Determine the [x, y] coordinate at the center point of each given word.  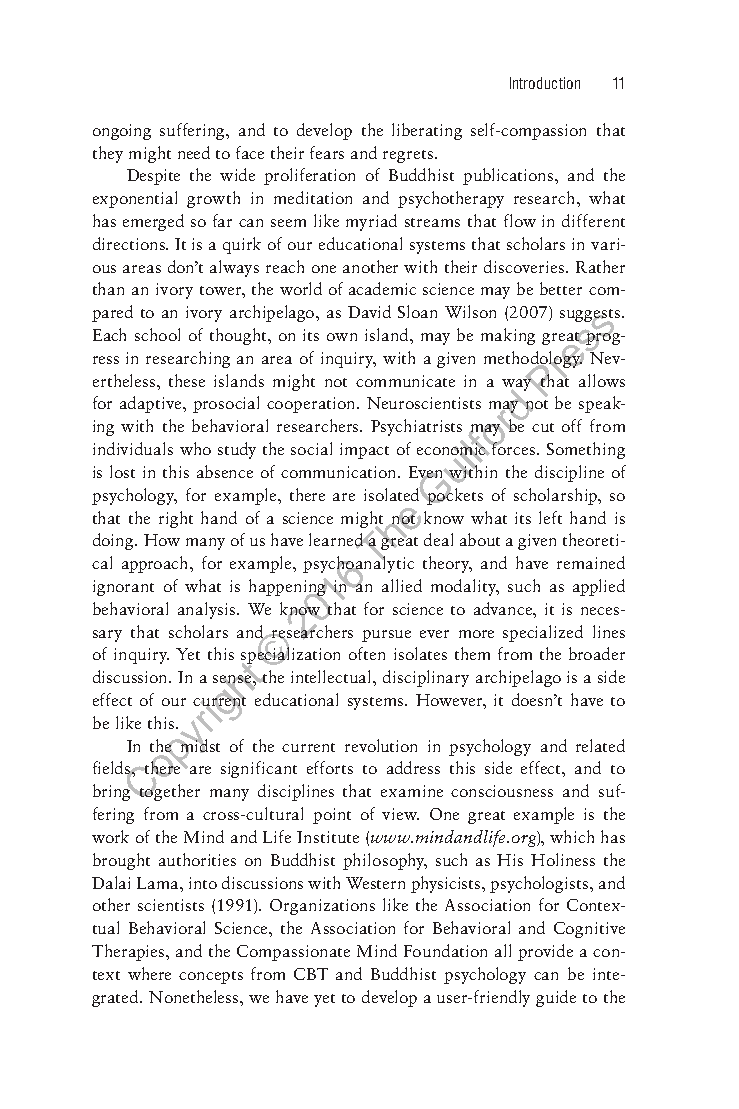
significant [259, 769]
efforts [330, 767]
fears [327, 152]
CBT [311, 974]
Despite [153, 177]
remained [591, 562]
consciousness [502, 791]
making [508, 336]
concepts [211, 977]
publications [509, 176]
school [157, 334]
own [342, 337]
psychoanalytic [358, 565]
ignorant [123, 588]
